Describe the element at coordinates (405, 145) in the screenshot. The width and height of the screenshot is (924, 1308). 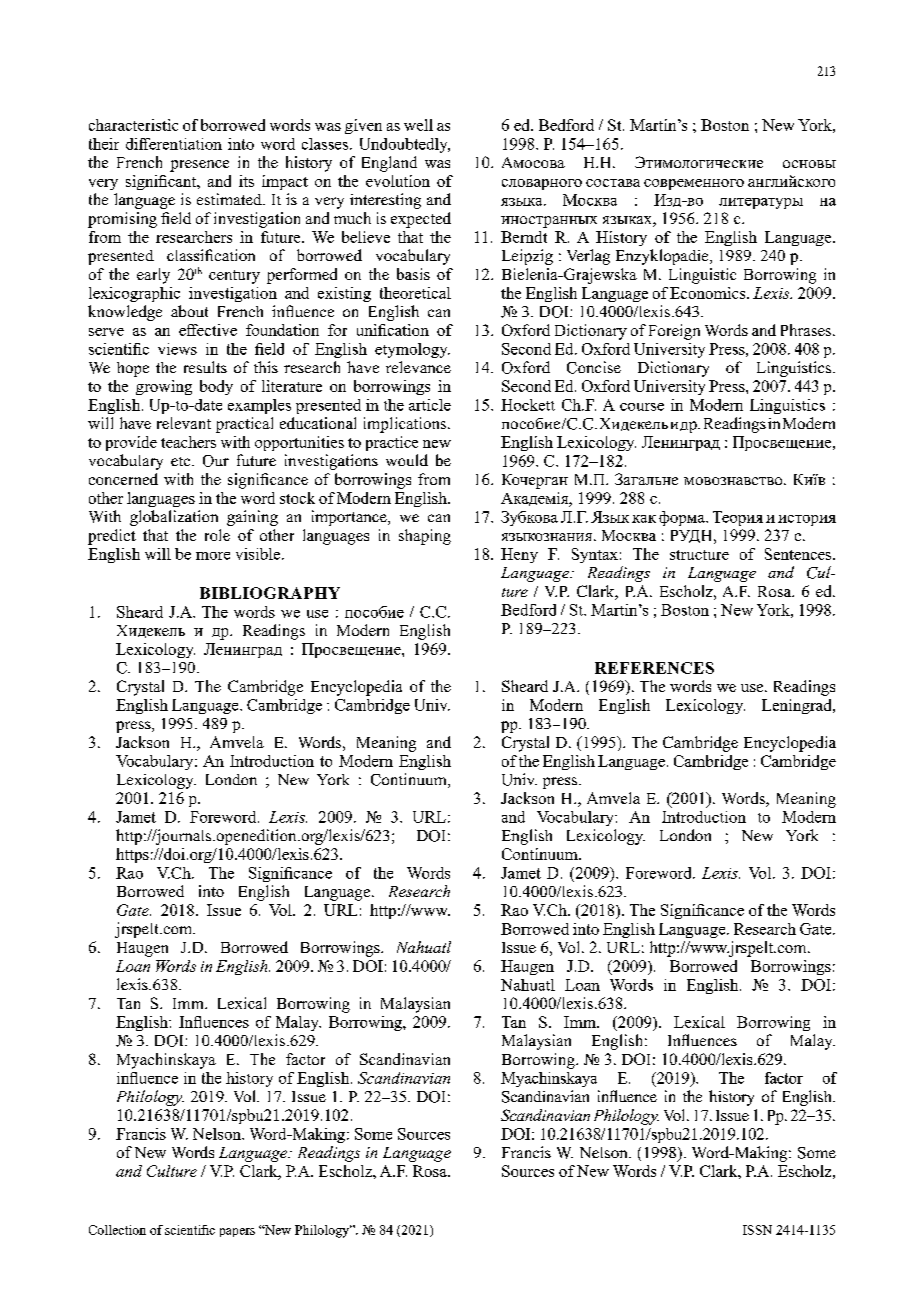
I see `Undoubtedly` at that location.
